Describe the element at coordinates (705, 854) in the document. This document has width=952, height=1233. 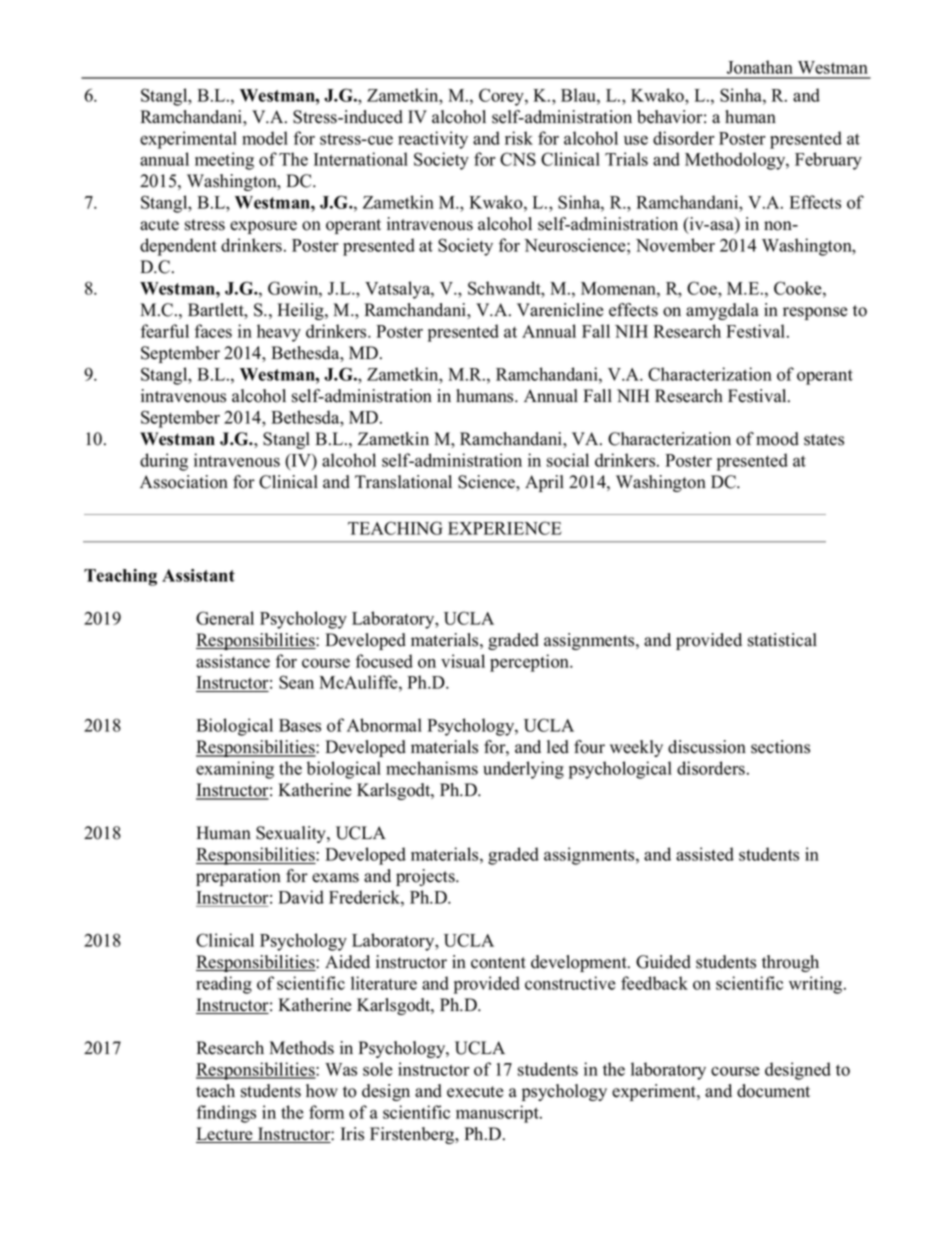
I see `assisted` at that location.
